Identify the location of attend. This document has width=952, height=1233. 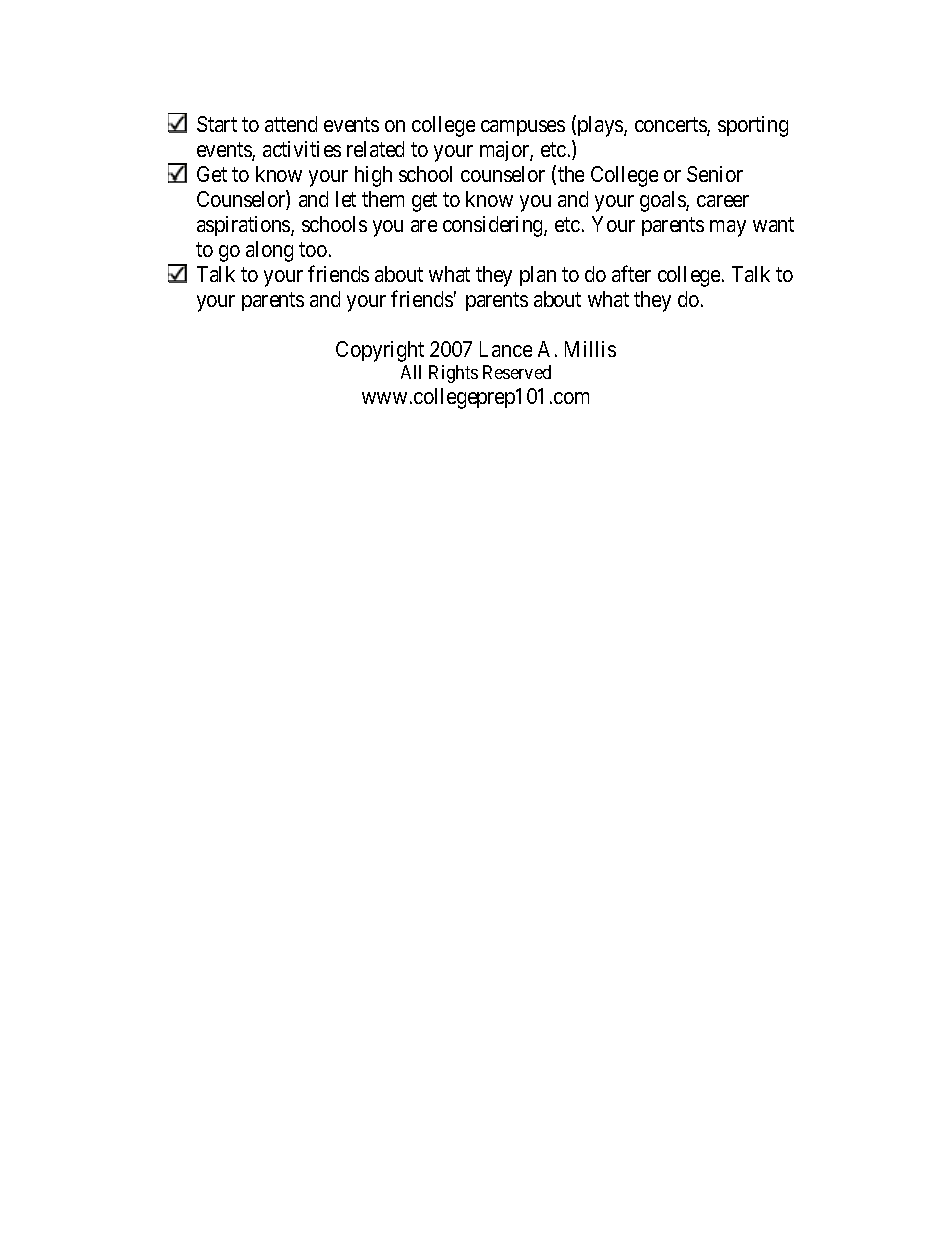
(291, 124).
